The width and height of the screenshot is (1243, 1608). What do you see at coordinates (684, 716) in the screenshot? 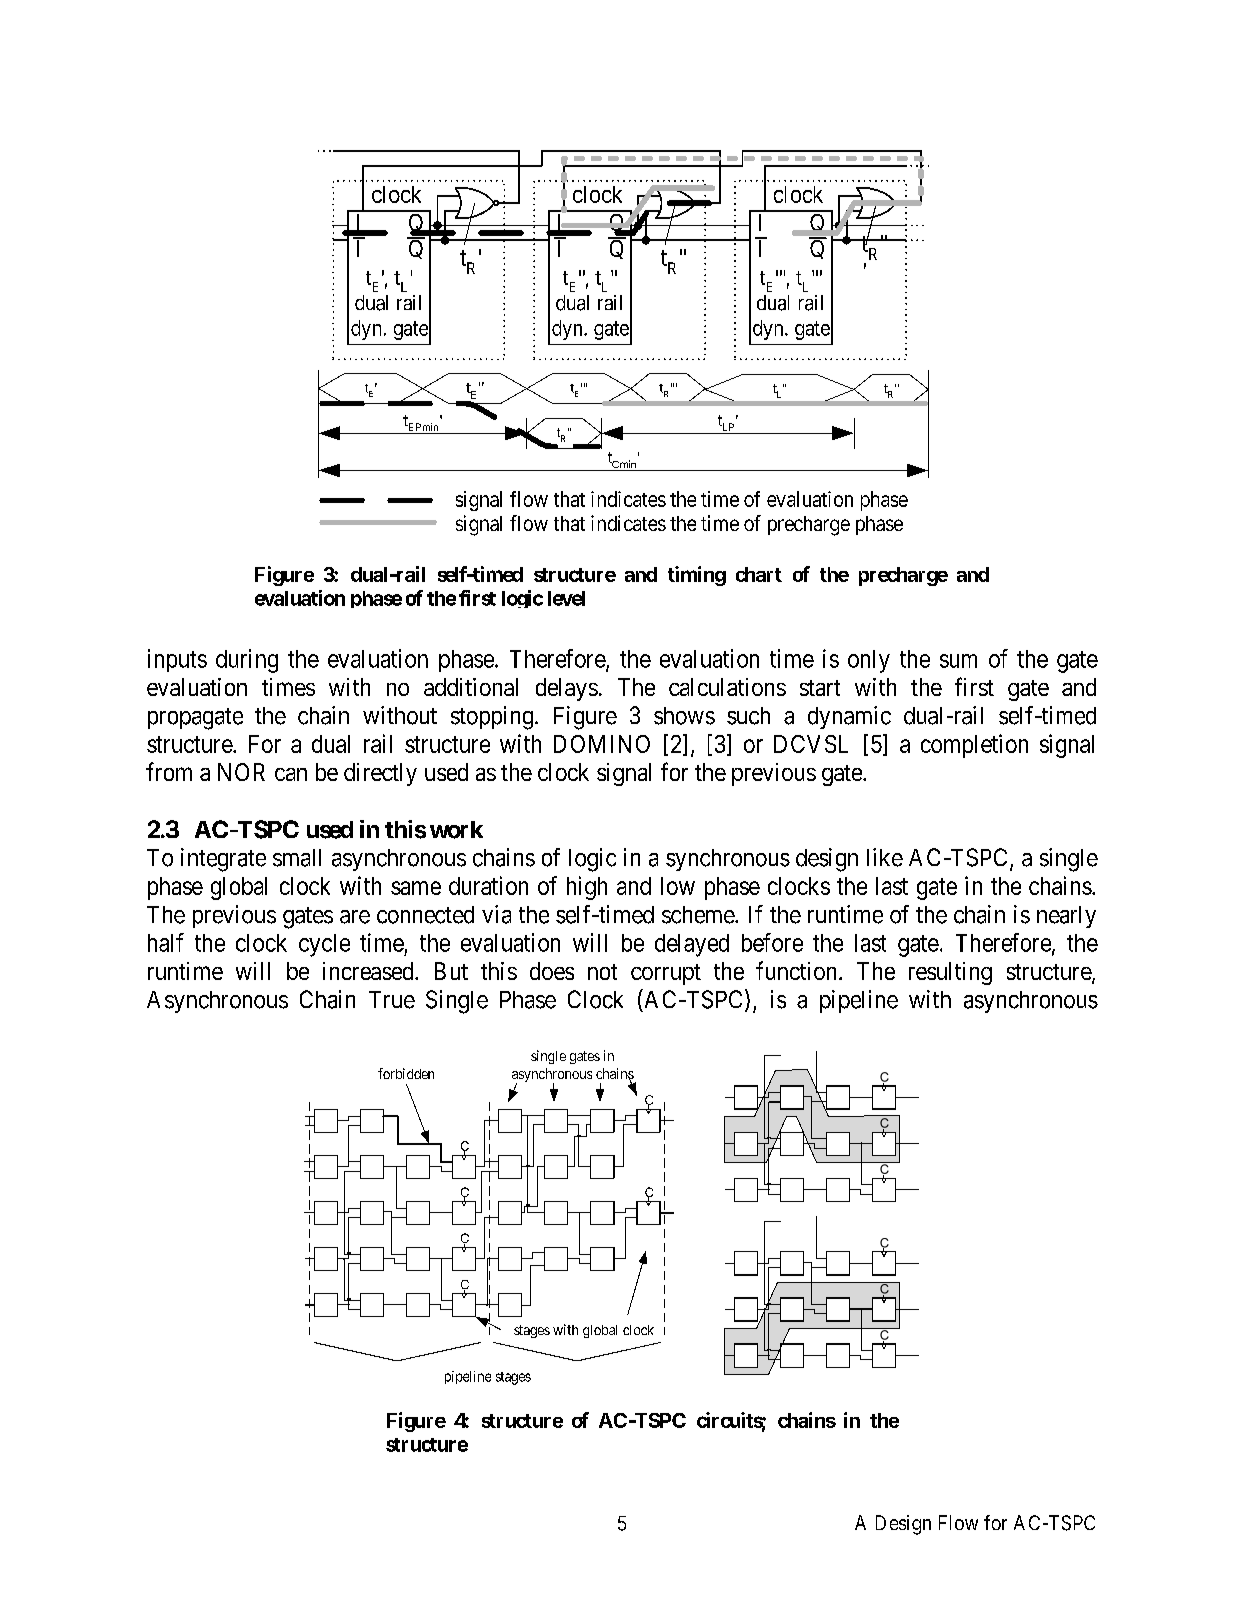
I see `shows` at bounding box center [684, 716].
